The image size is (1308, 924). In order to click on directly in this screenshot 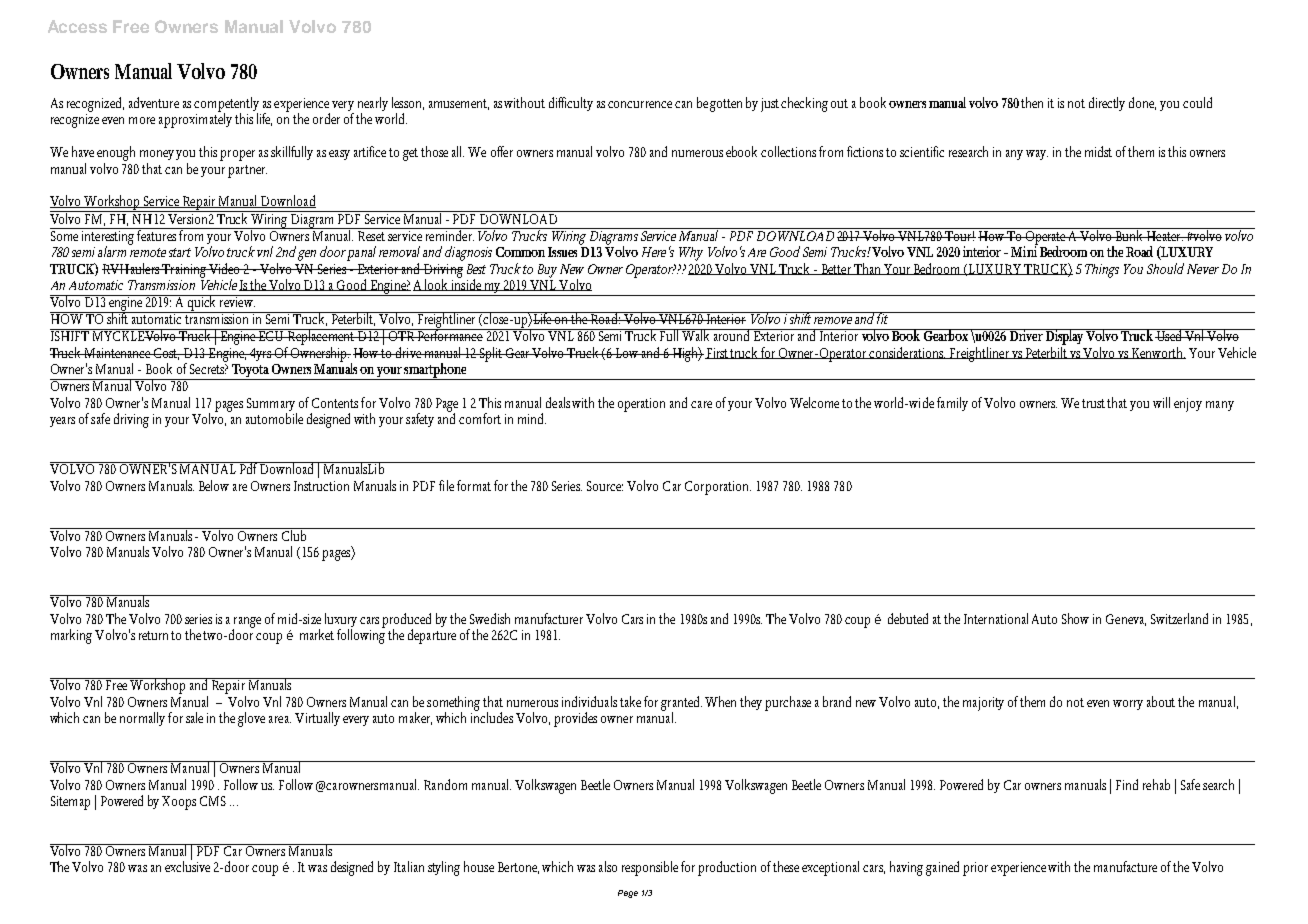, I will do `click(1107, 104)`.
